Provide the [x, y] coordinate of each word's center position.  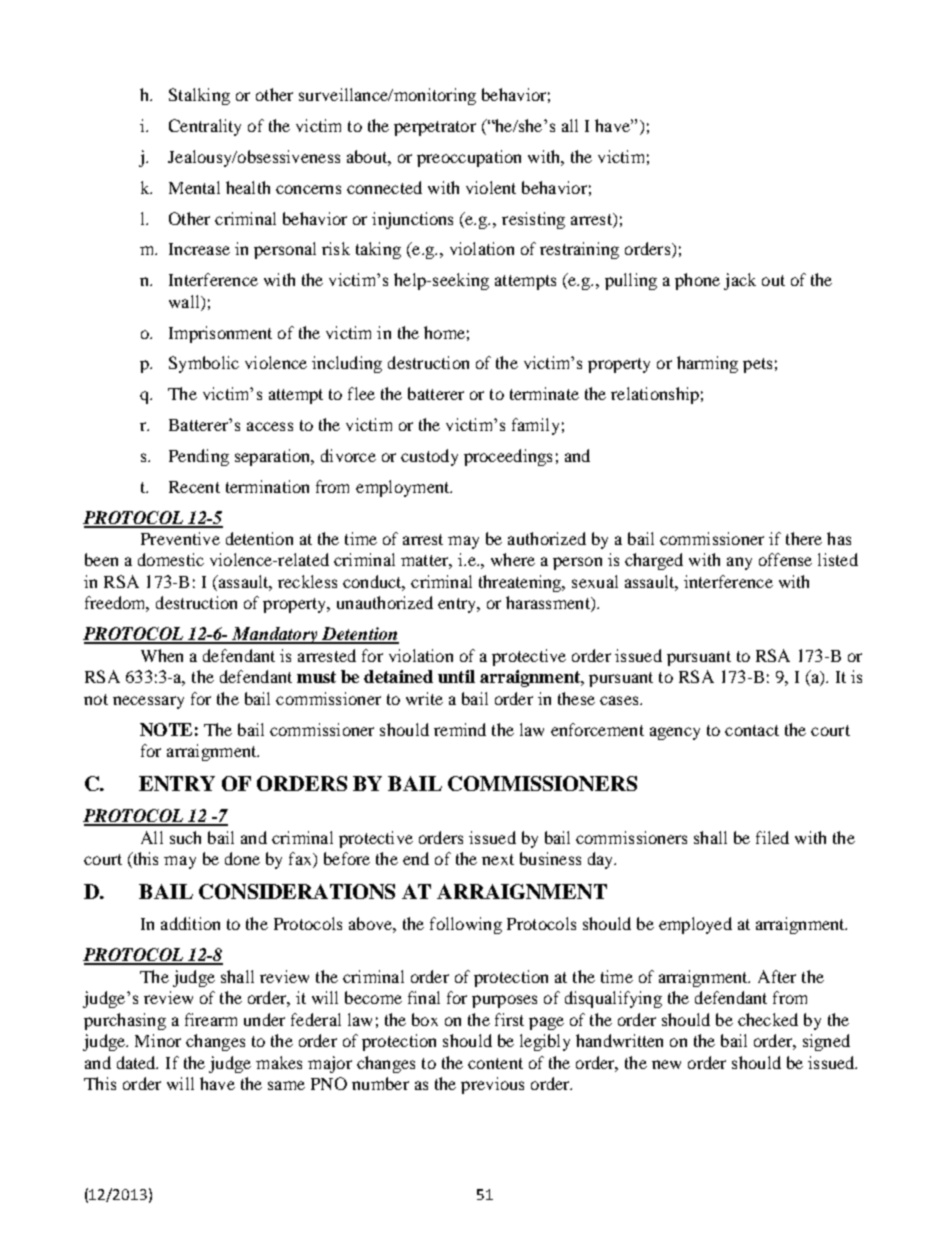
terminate [544, 393]
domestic [171, 559]
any [739, 563]
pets [757, 365]
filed [772, 837]
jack [740, 281]
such [185, 837]
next [498, 859]
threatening [521, 583]
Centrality [205, 127]
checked [768, 1019]
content [495, 1063]
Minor [158, 1040]
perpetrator [435, 128]
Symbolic [204, 364]
